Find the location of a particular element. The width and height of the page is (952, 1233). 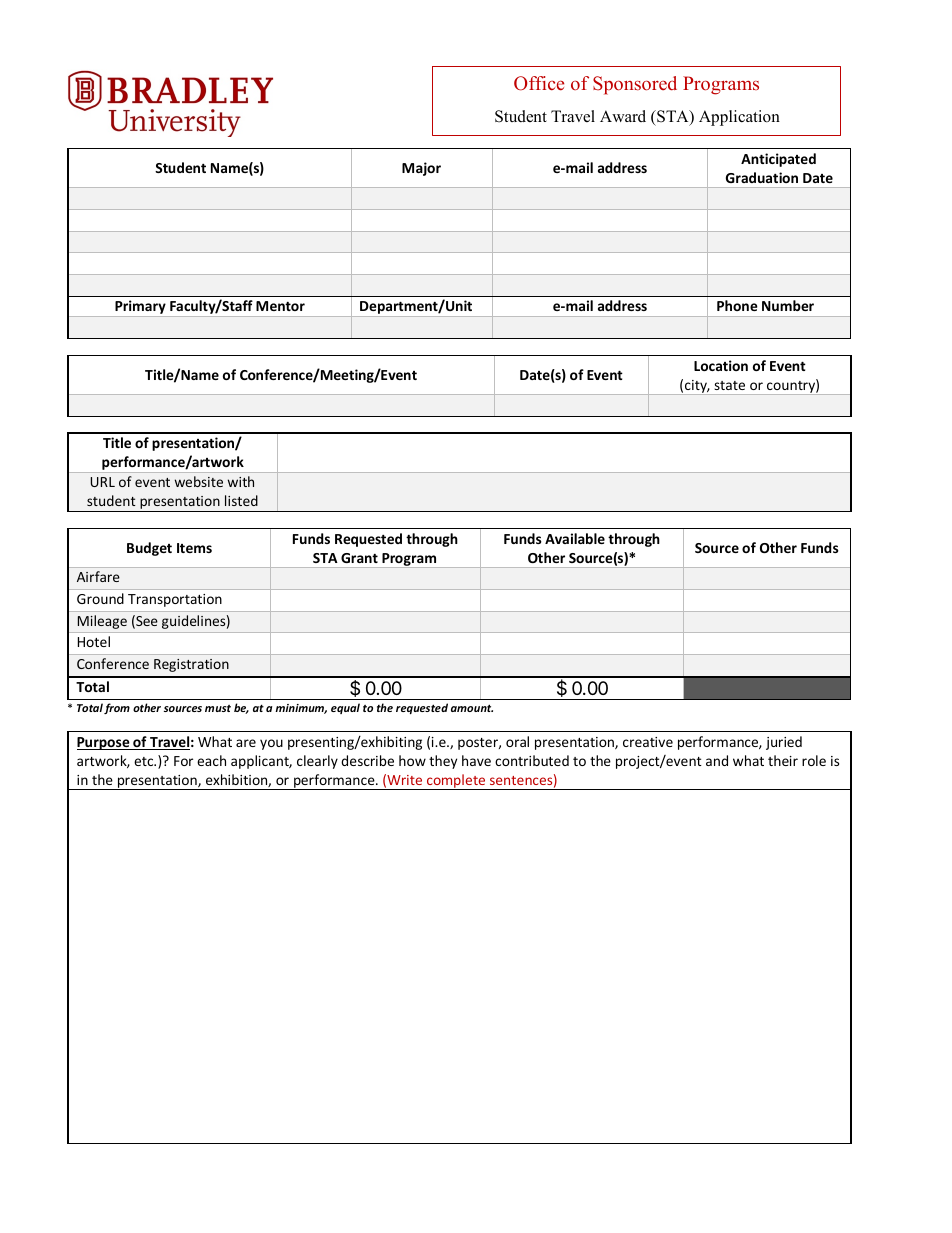

Transportation is located at coordinates (175, 600).
